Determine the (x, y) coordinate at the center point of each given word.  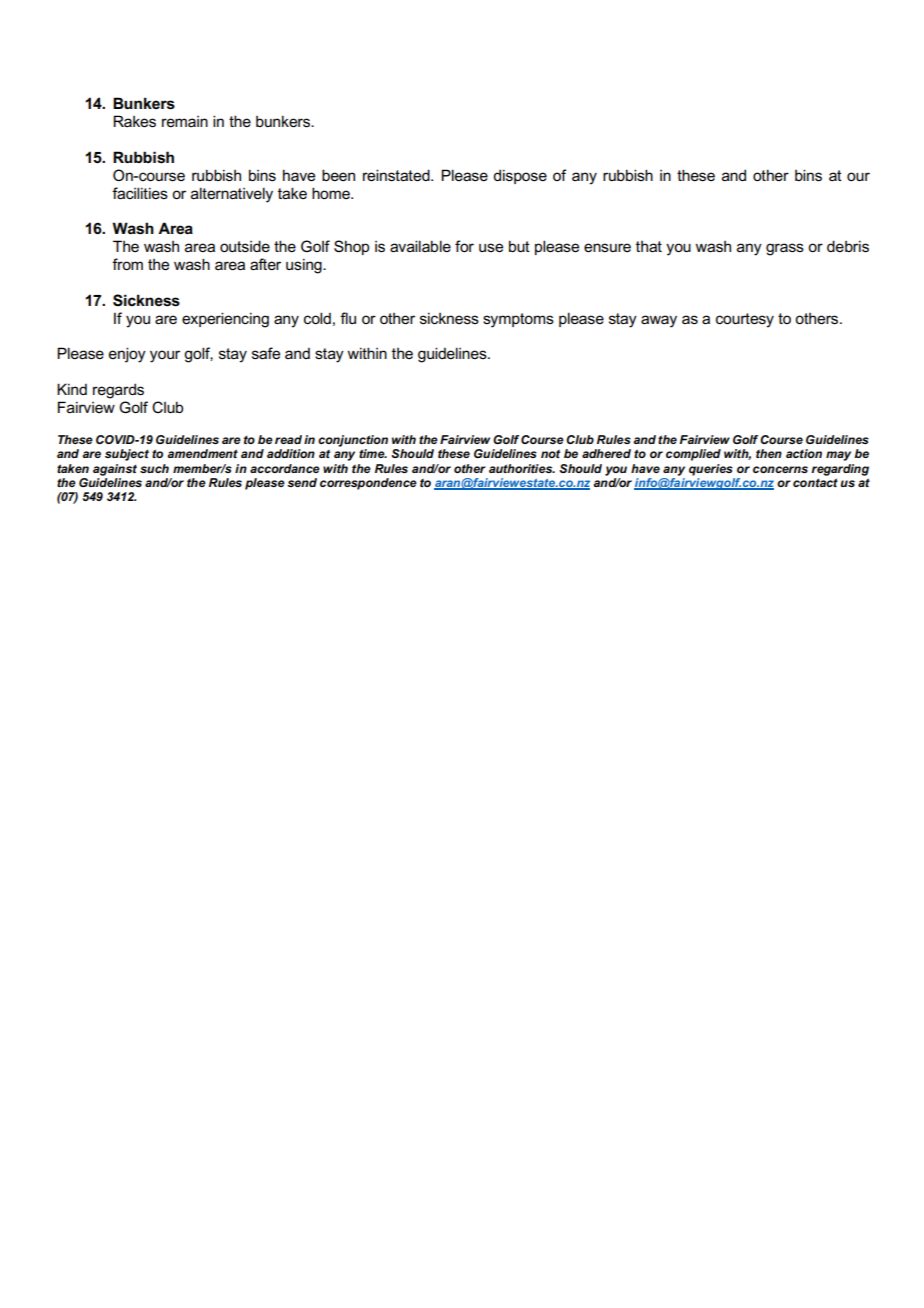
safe (266, 353)
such (154, 468)
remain (185, 121)
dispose (520, 176)
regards (118, 391)
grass (785, 249)
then (769, 453)
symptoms (518, 320)
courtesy (745, 320)
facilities (140, 193)
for (464, 246)
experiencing (225, 320)
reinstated (397, 175)
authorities (522, 468)
